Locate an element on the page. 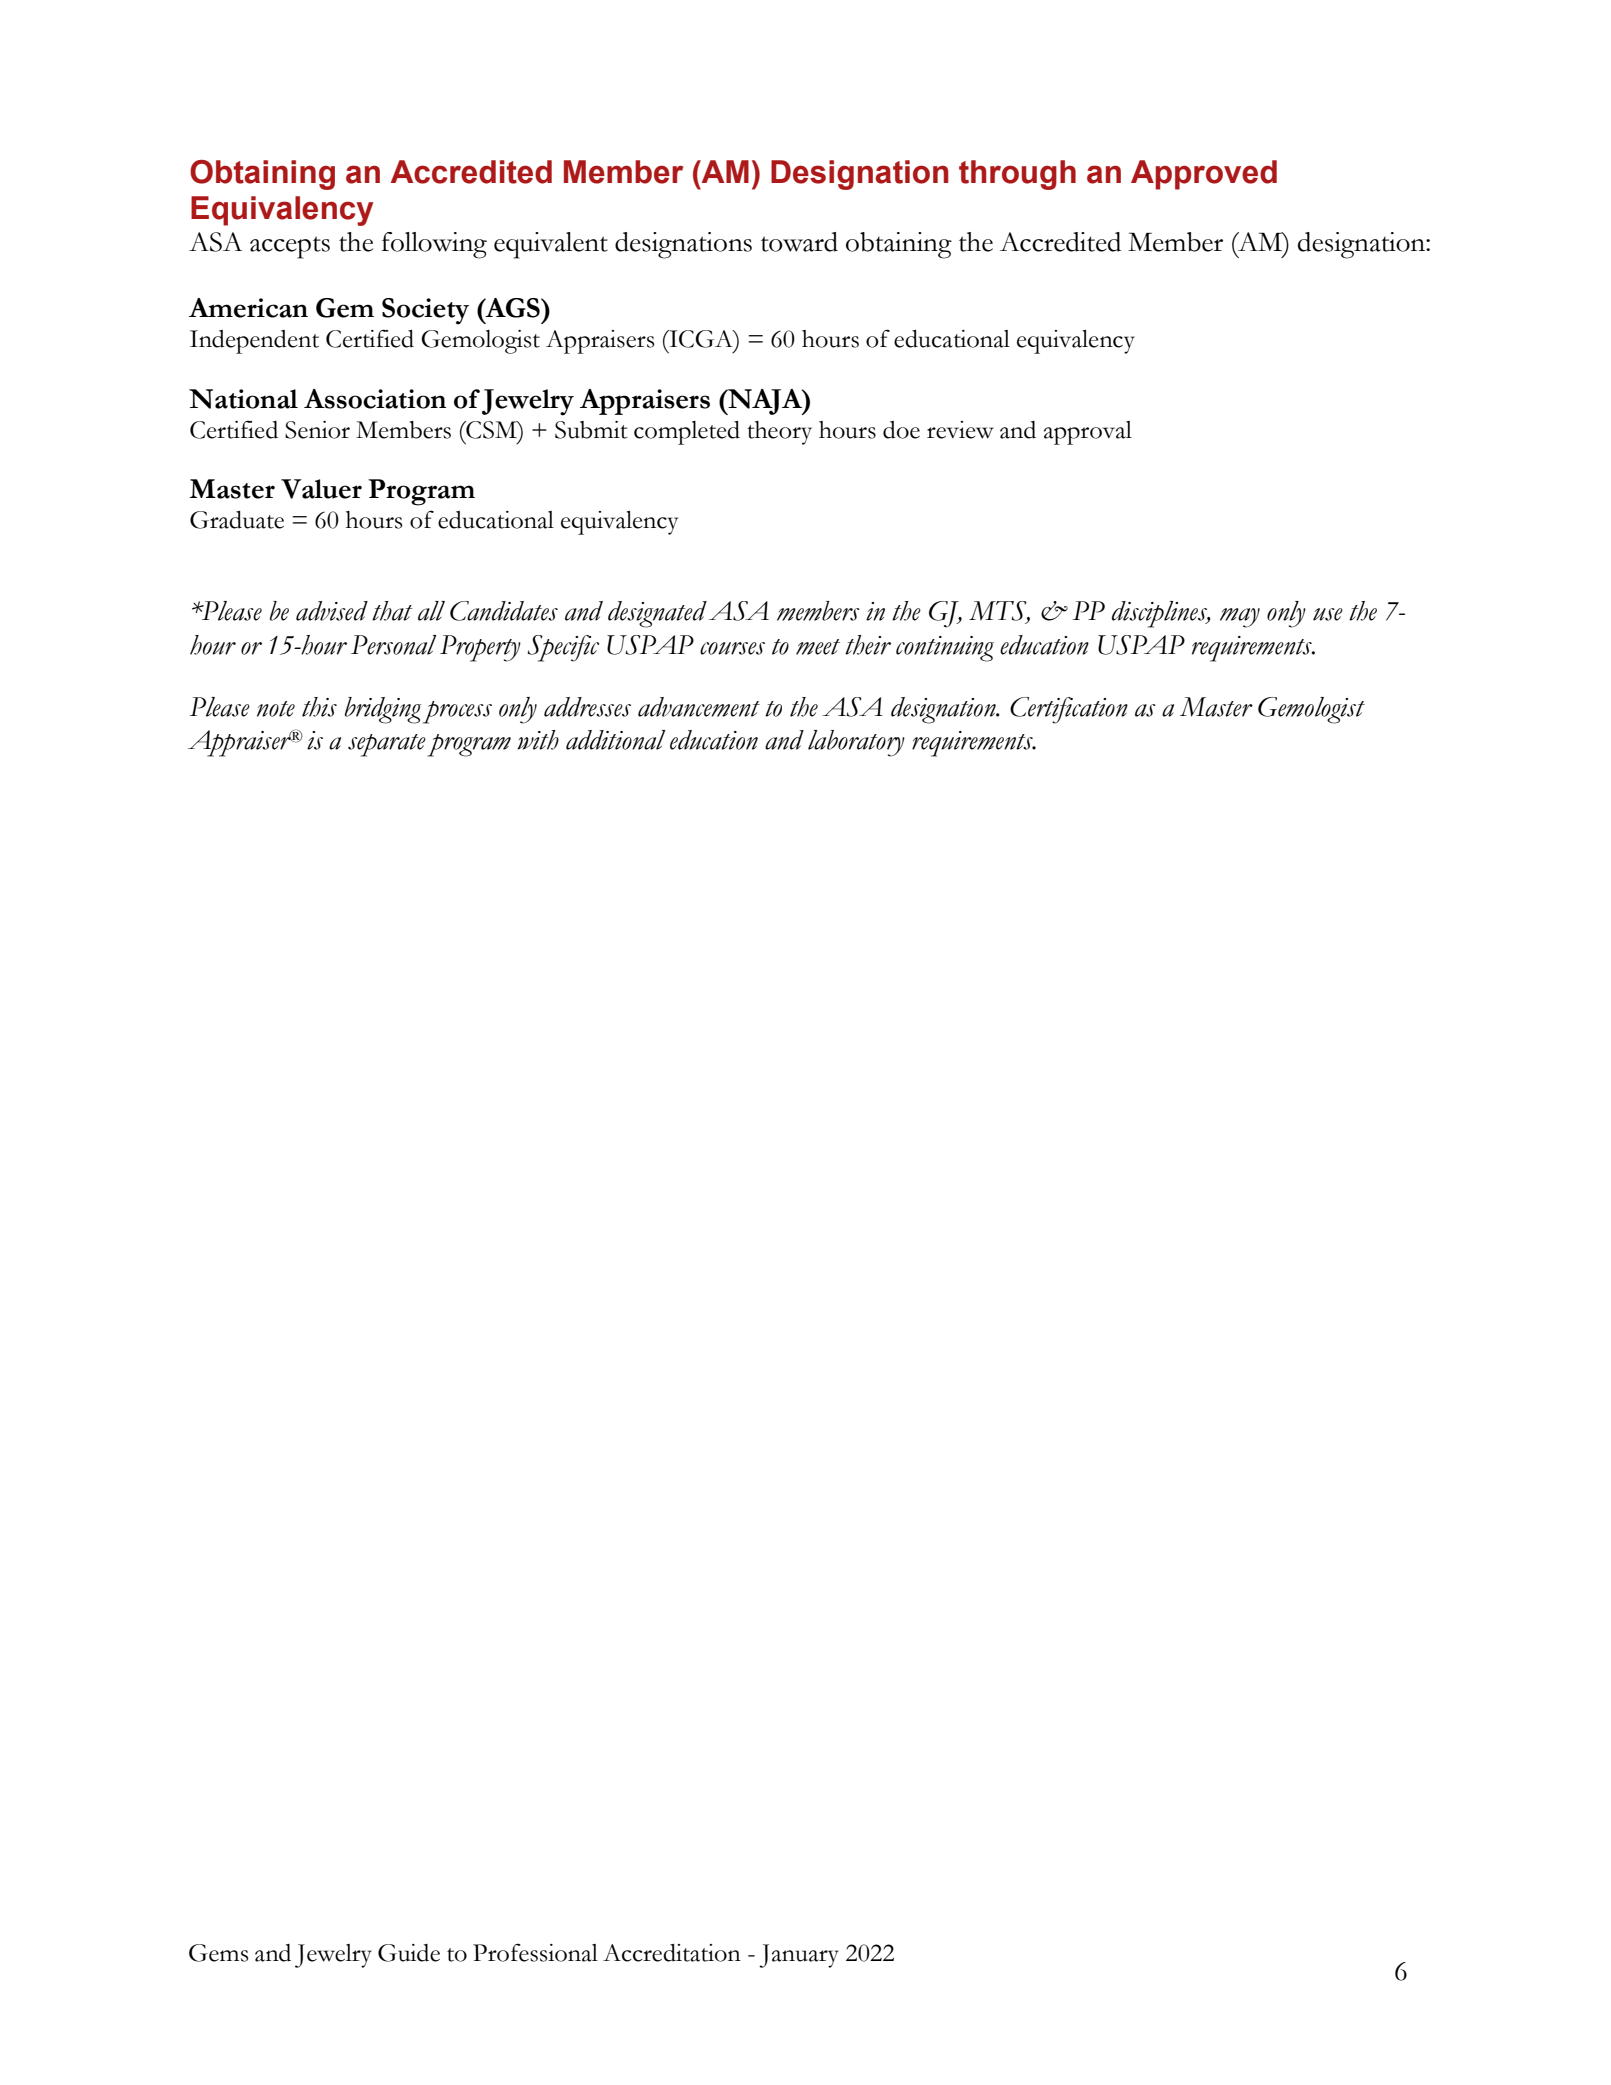 The image size is (1611, 2085). may is located at coordinates (1240, 618).
